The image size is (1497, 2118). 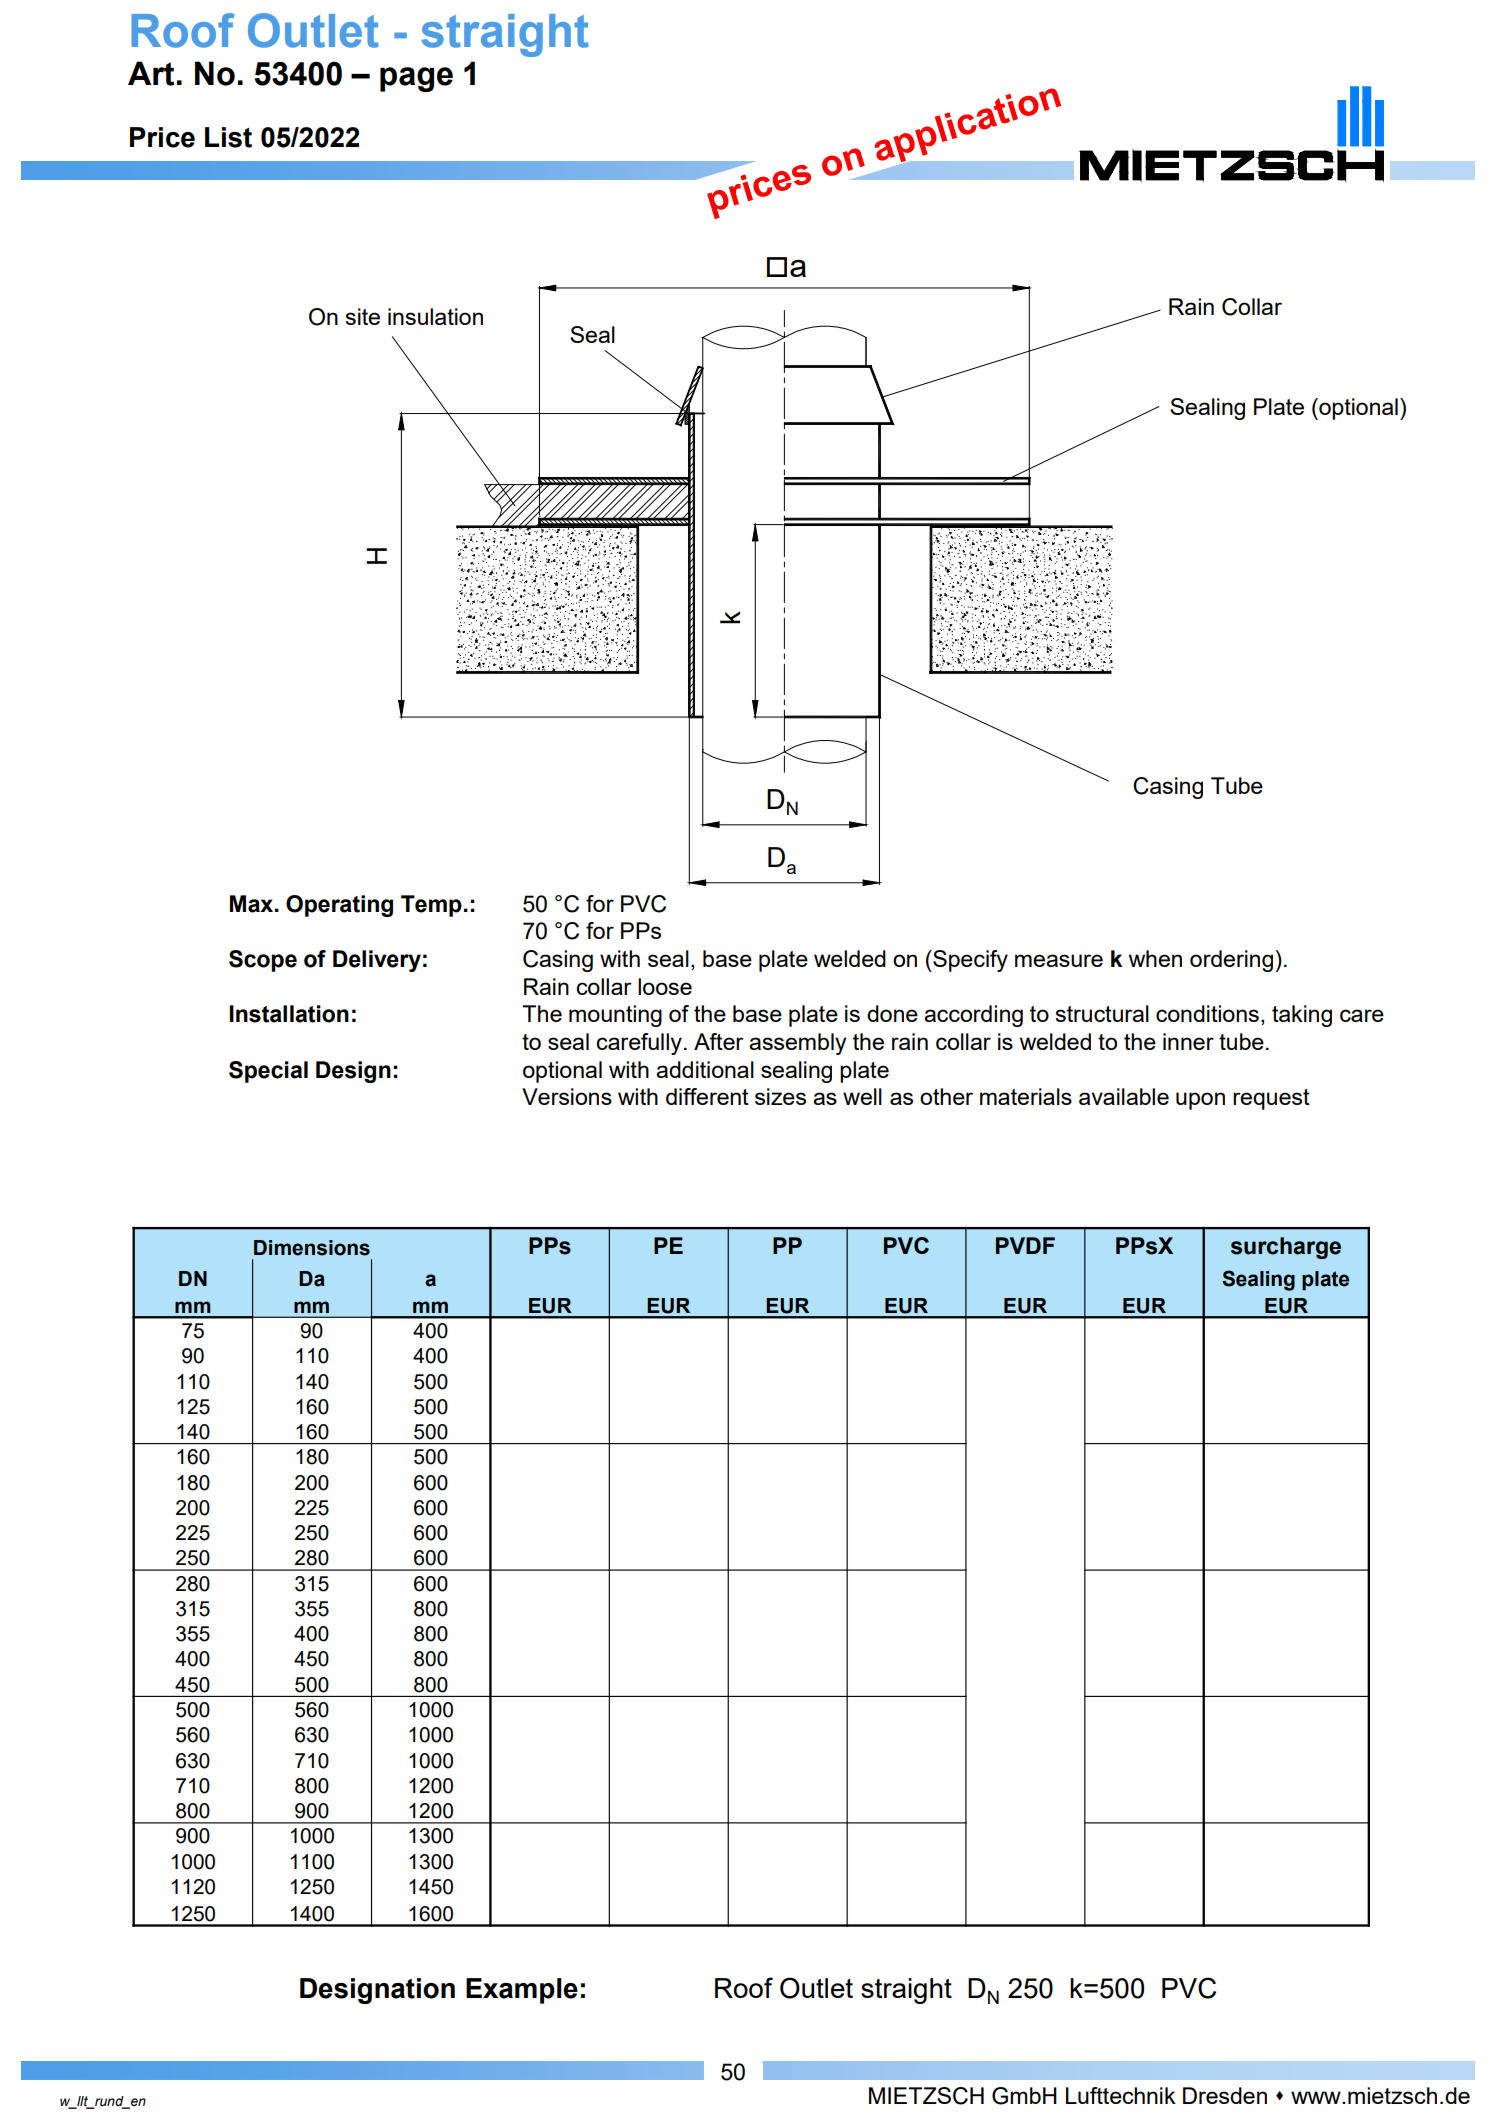 What do you see at coordinates (1155, 958) in the screenshot?
I see `when` at bounding box center [1155, 958].
